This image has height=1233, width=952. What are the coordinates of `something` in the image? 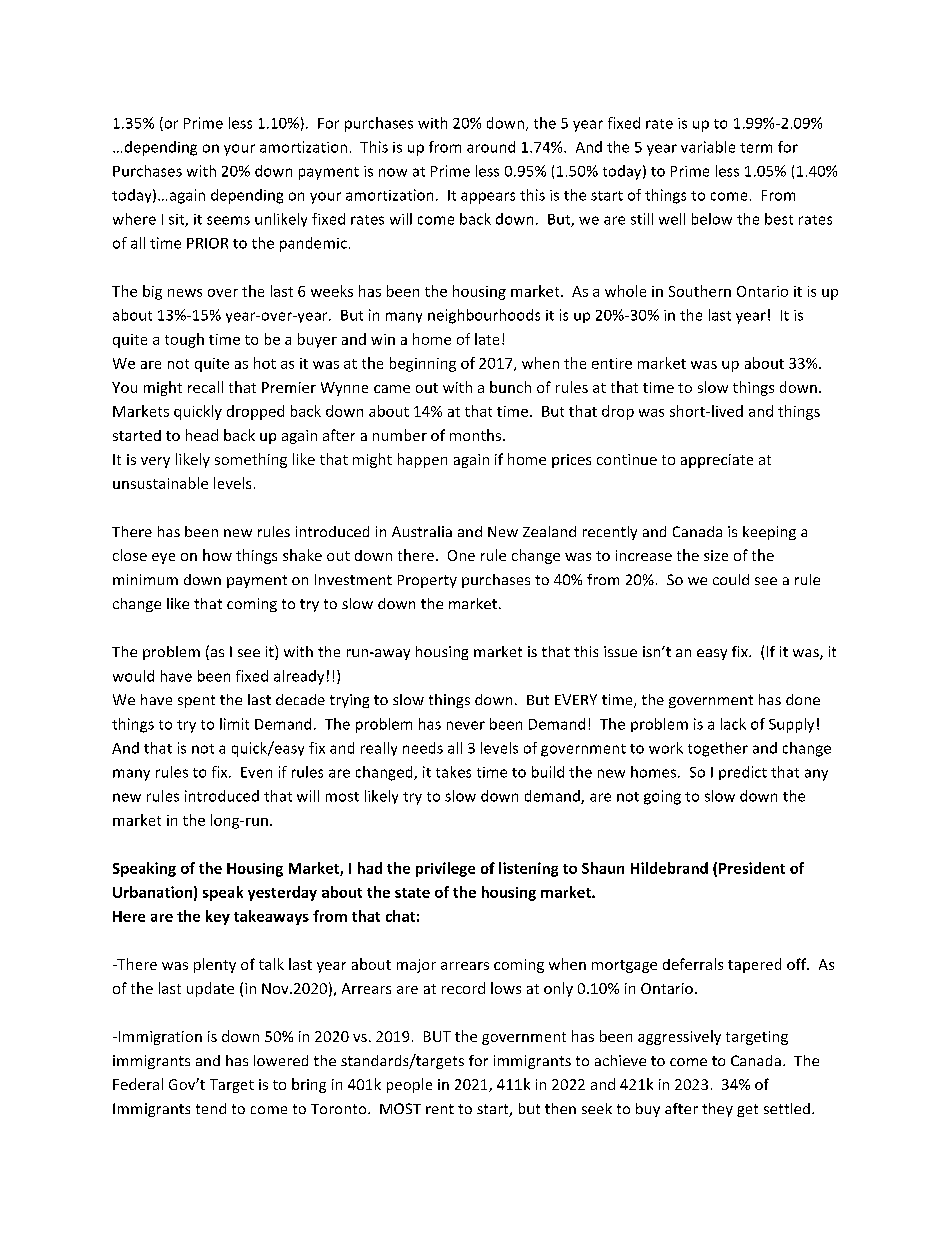 It's located at (251, 460).
